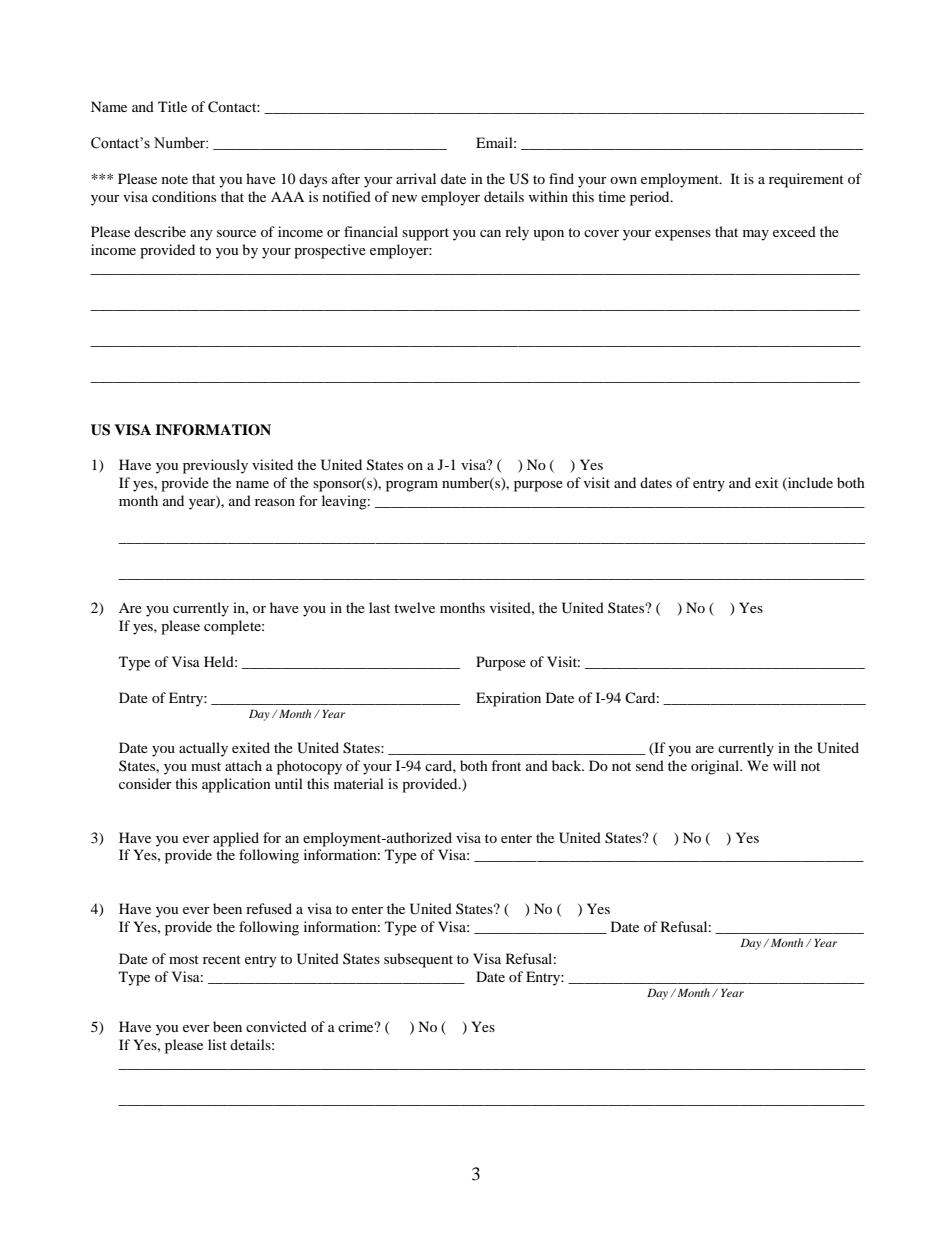 The height and width of the image is (1233, 952). I want to click on arrival, so click(416, 178).
